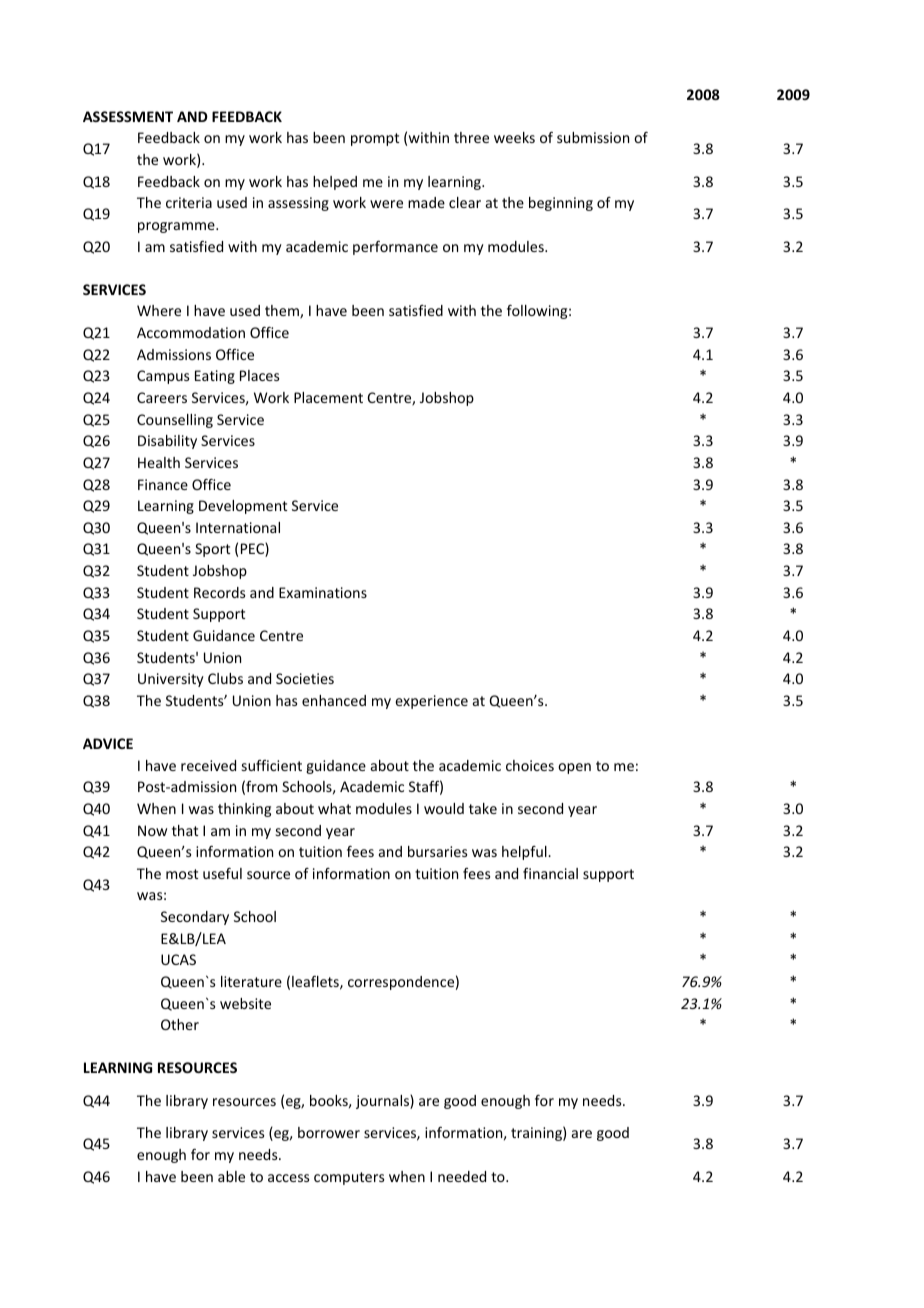 The height and width of the screenshot is (1308, 924). What do you see at coordinates (334, 808) in the screenshot?
I see `what` at bounding box center [334, 808].
